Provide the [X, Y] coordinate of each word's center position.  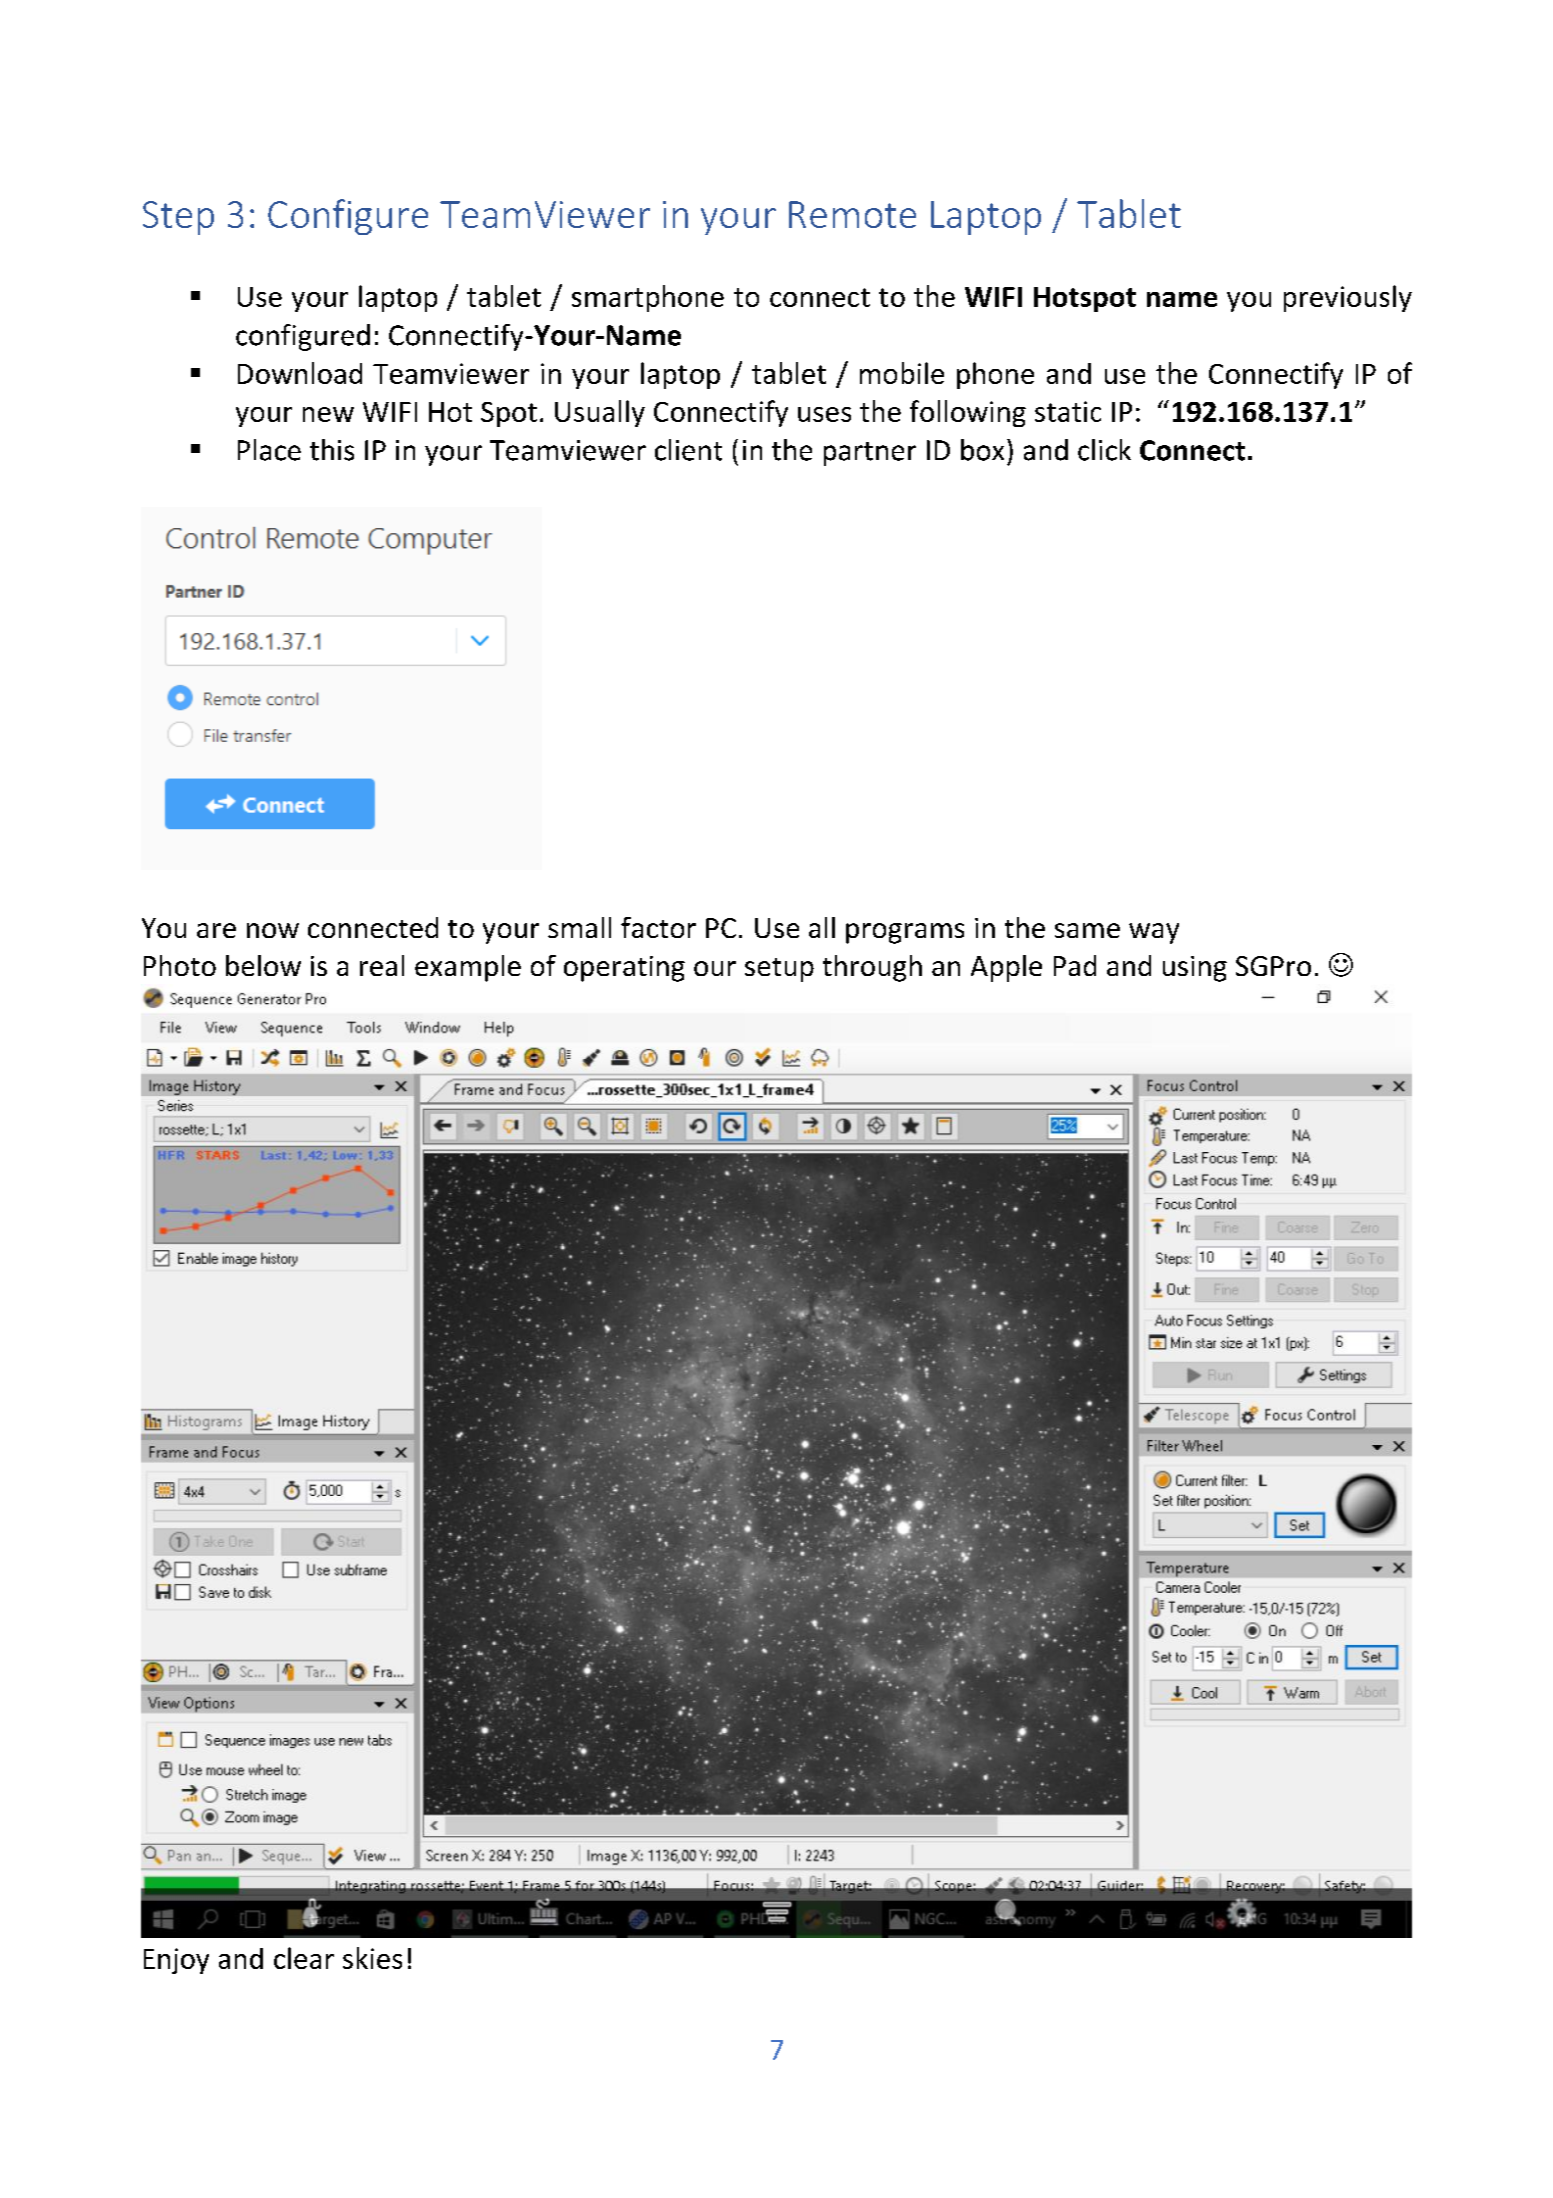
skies [372, 1958]
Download [300, 373]
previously [1348, 298]
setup [779, 970]
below [263, 965]
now [273, 930]
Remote [852, 214]
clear [304, 1958]
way [1154, 933]
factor [658, 927]
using [1195, 969]
